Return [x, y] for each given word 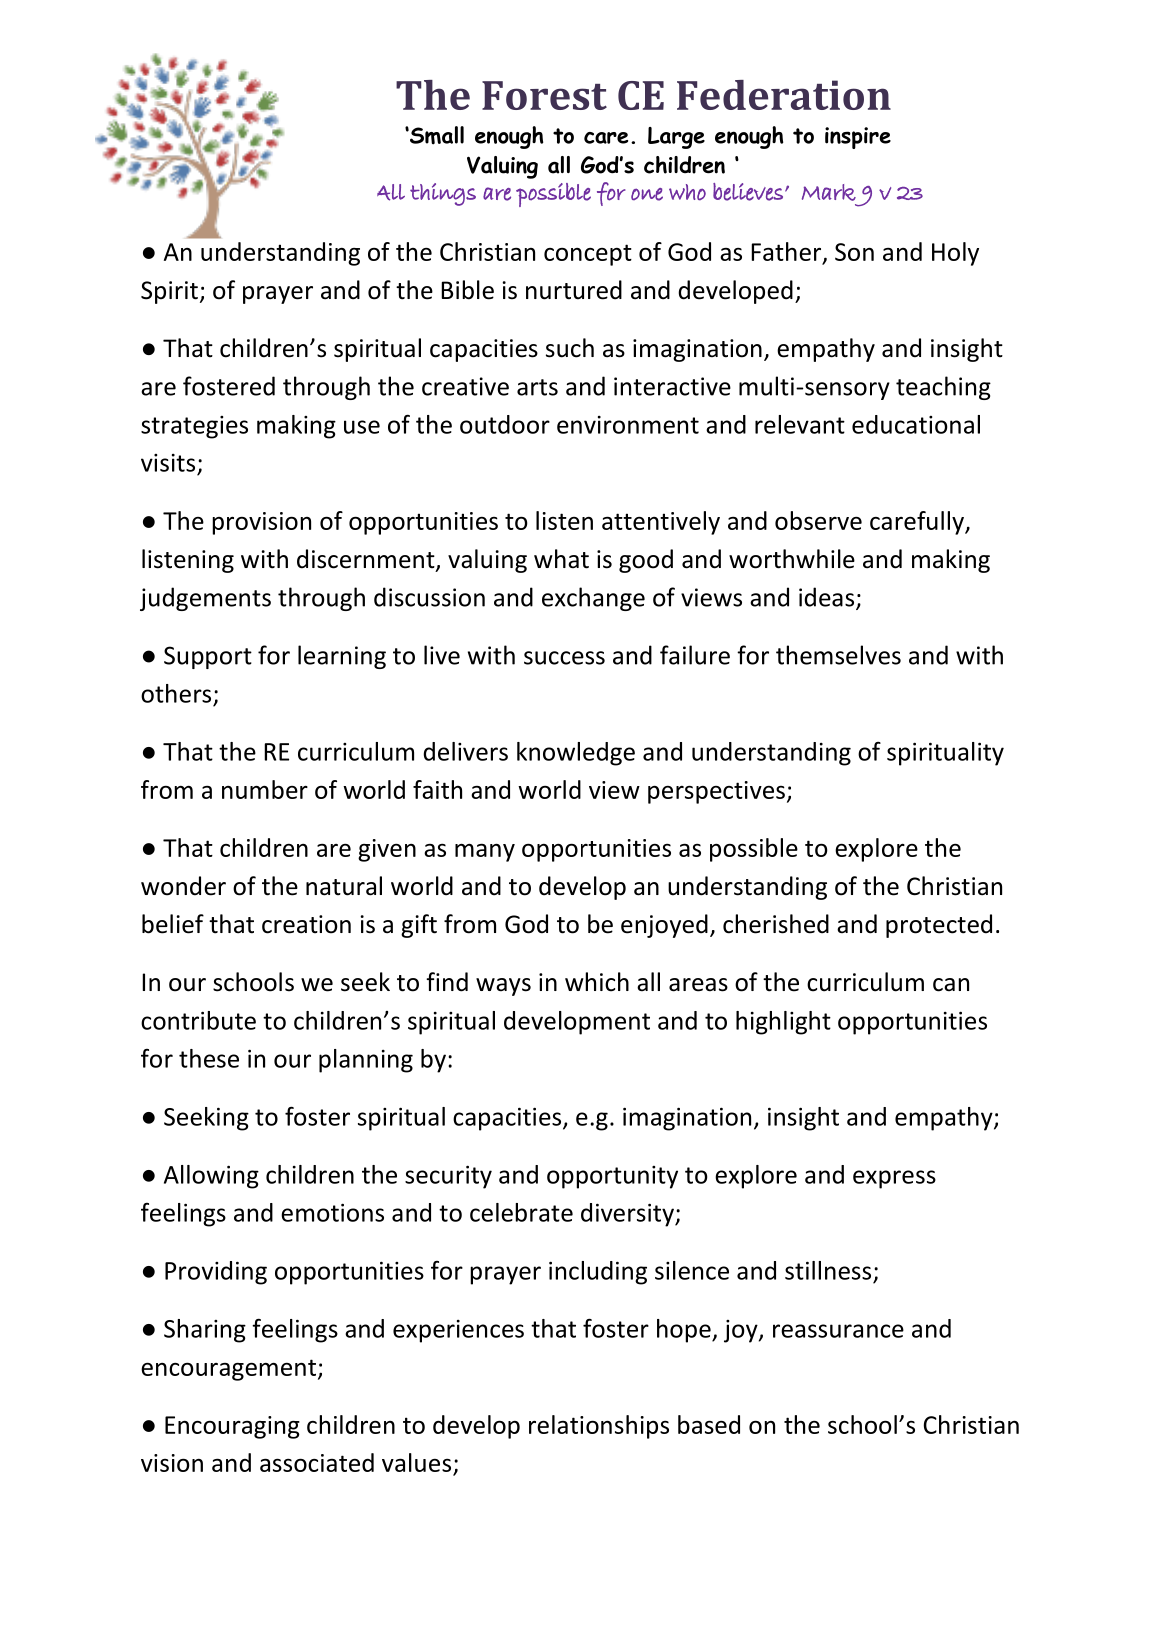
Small [436, 135]
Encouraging [232, 1427]
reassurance [838, 1331]
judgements [205, 599]
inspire [858, 138]
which [597, 982]
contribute [198, 1020]
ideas [826, 597]
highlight [783, 1023]
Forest [544, 95]
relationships [599, 1427]
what [561, 559]
